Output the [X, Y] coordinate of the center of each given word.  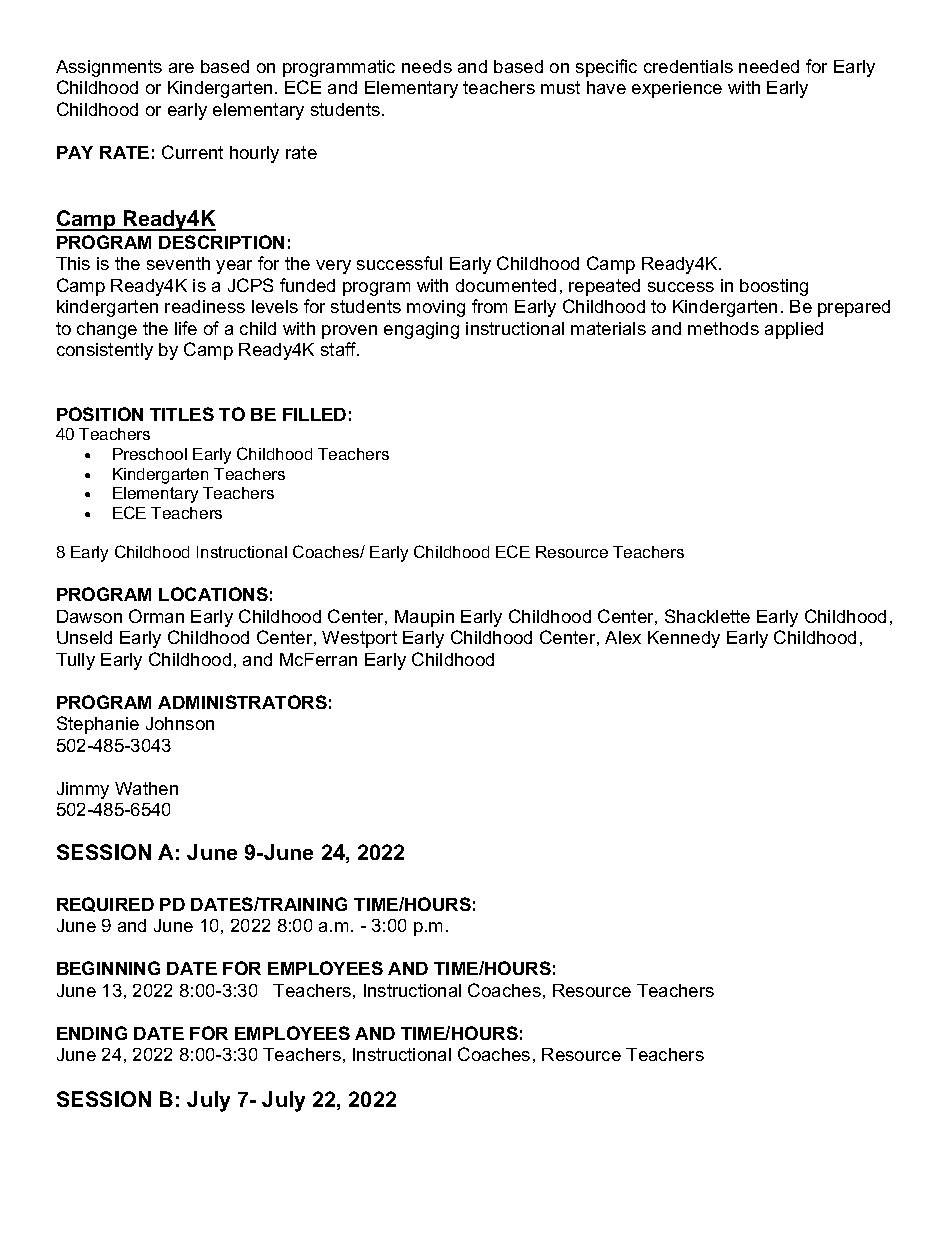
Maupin [424, 618]
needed [769, 66]
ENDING [92, 1033]
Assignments [109, 68]
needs [427, 66]
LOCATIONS [213, 594]
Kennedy [684, 639]
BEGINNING [108, 968]
